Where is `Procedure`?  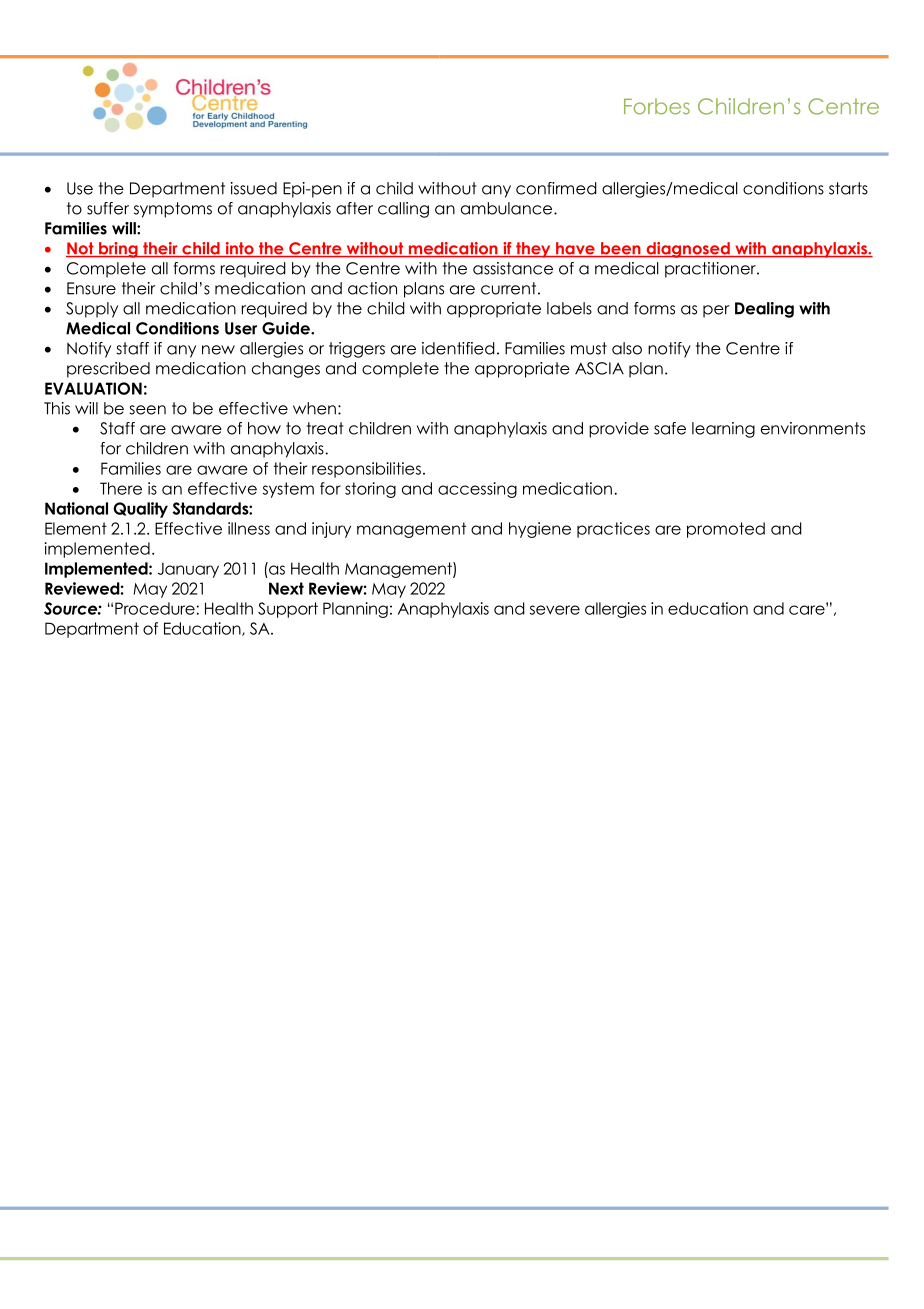 Procedure is located at coordinates (156, 608).
